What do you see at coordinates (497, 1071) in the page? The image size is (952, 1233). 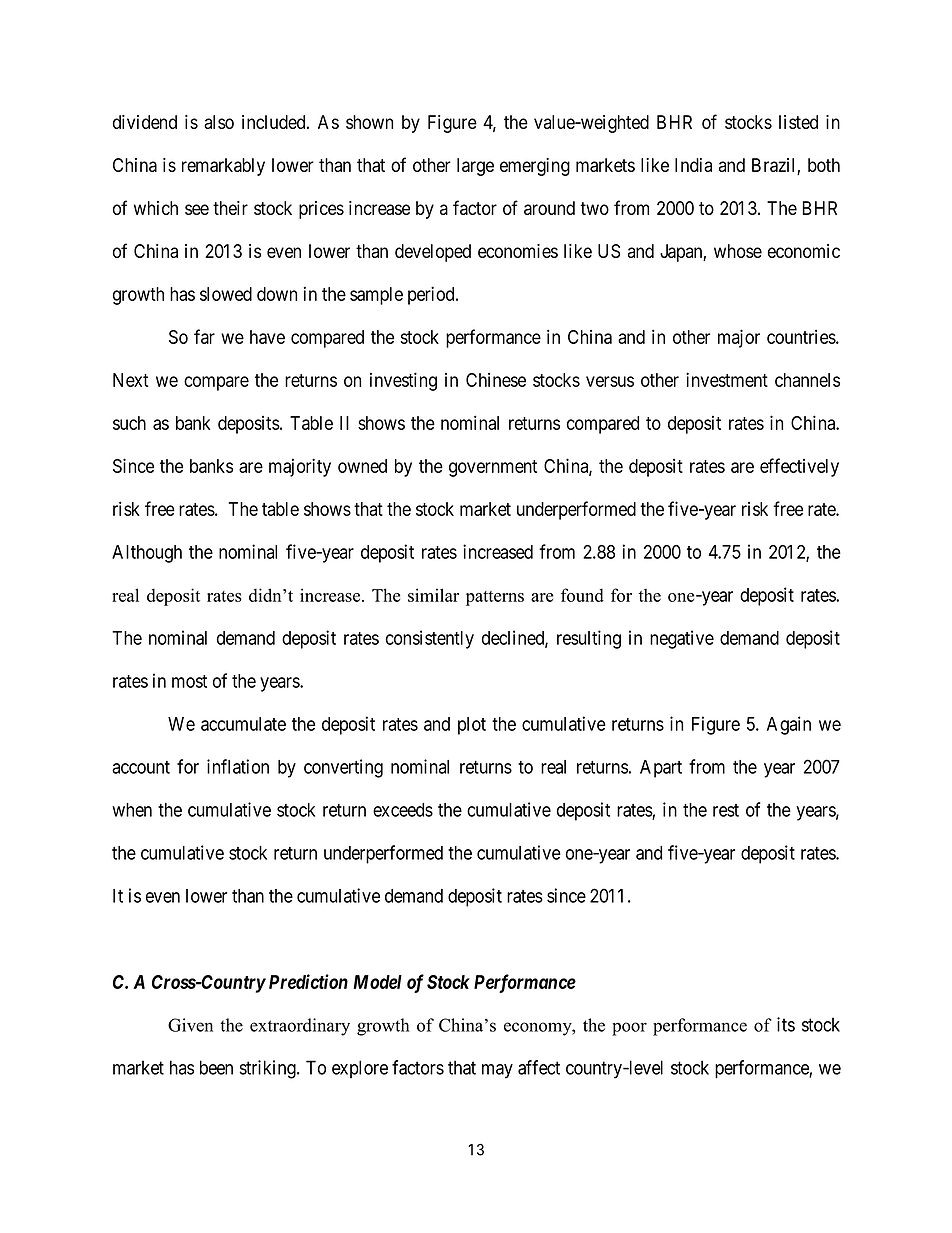 I see `may` at bounding box center [497, 1071].
